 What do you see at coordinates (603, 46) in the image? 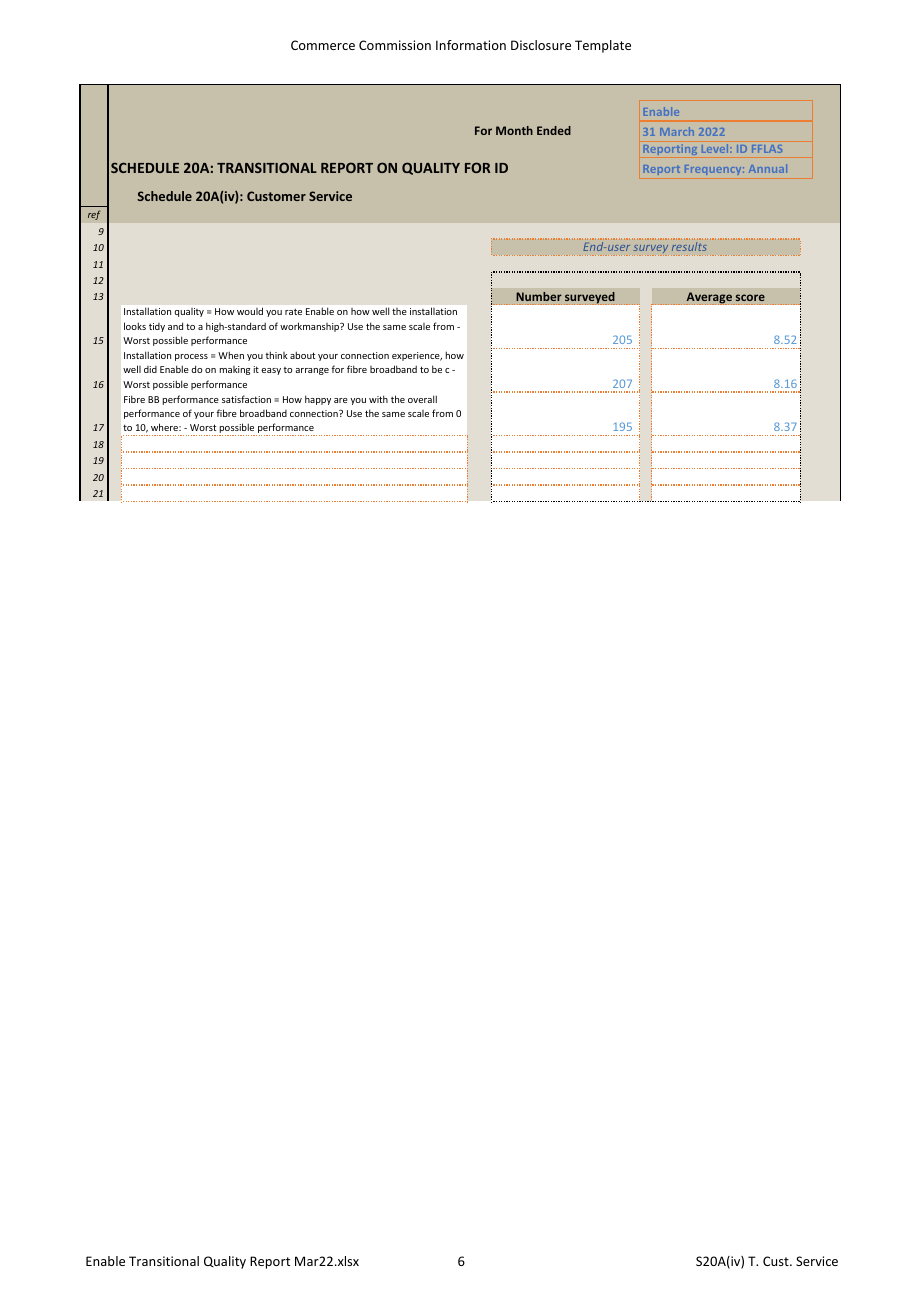
I see `Template` at bounding box center [603, 46].
